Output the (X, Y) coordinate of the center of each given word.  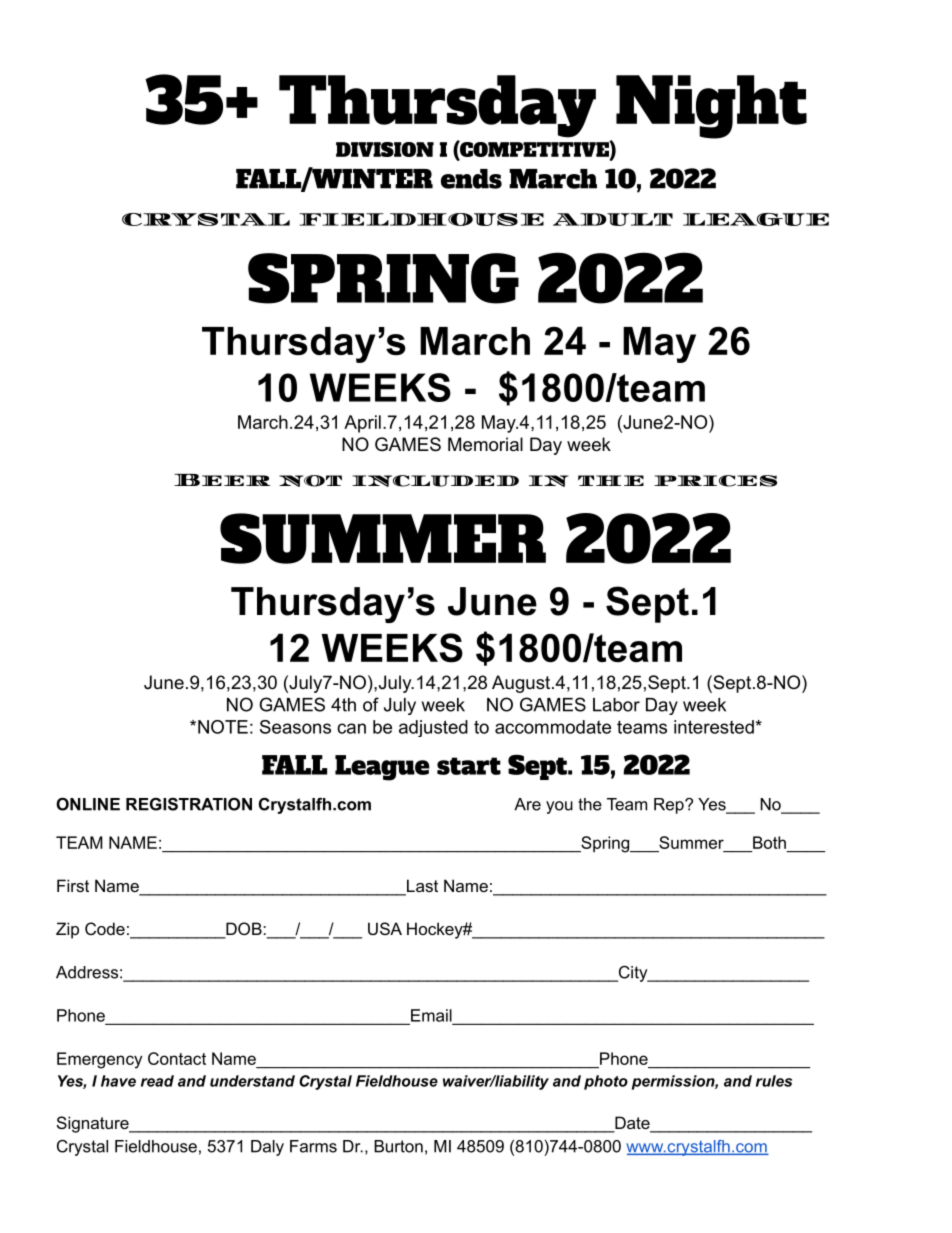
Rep (670, 806)
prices (715, 481)
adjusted (433, 728)
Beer (222, 480)
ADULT (613, 219)
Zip (67, 930)
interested (715, 727)
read (157, 1081)
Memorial (485, 444)
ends (471, 179)
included (435, 481)
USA (385, 928)
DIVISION (385, 149)
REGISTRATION (189, 804)
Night (711, 107)
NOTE (223, 727)
